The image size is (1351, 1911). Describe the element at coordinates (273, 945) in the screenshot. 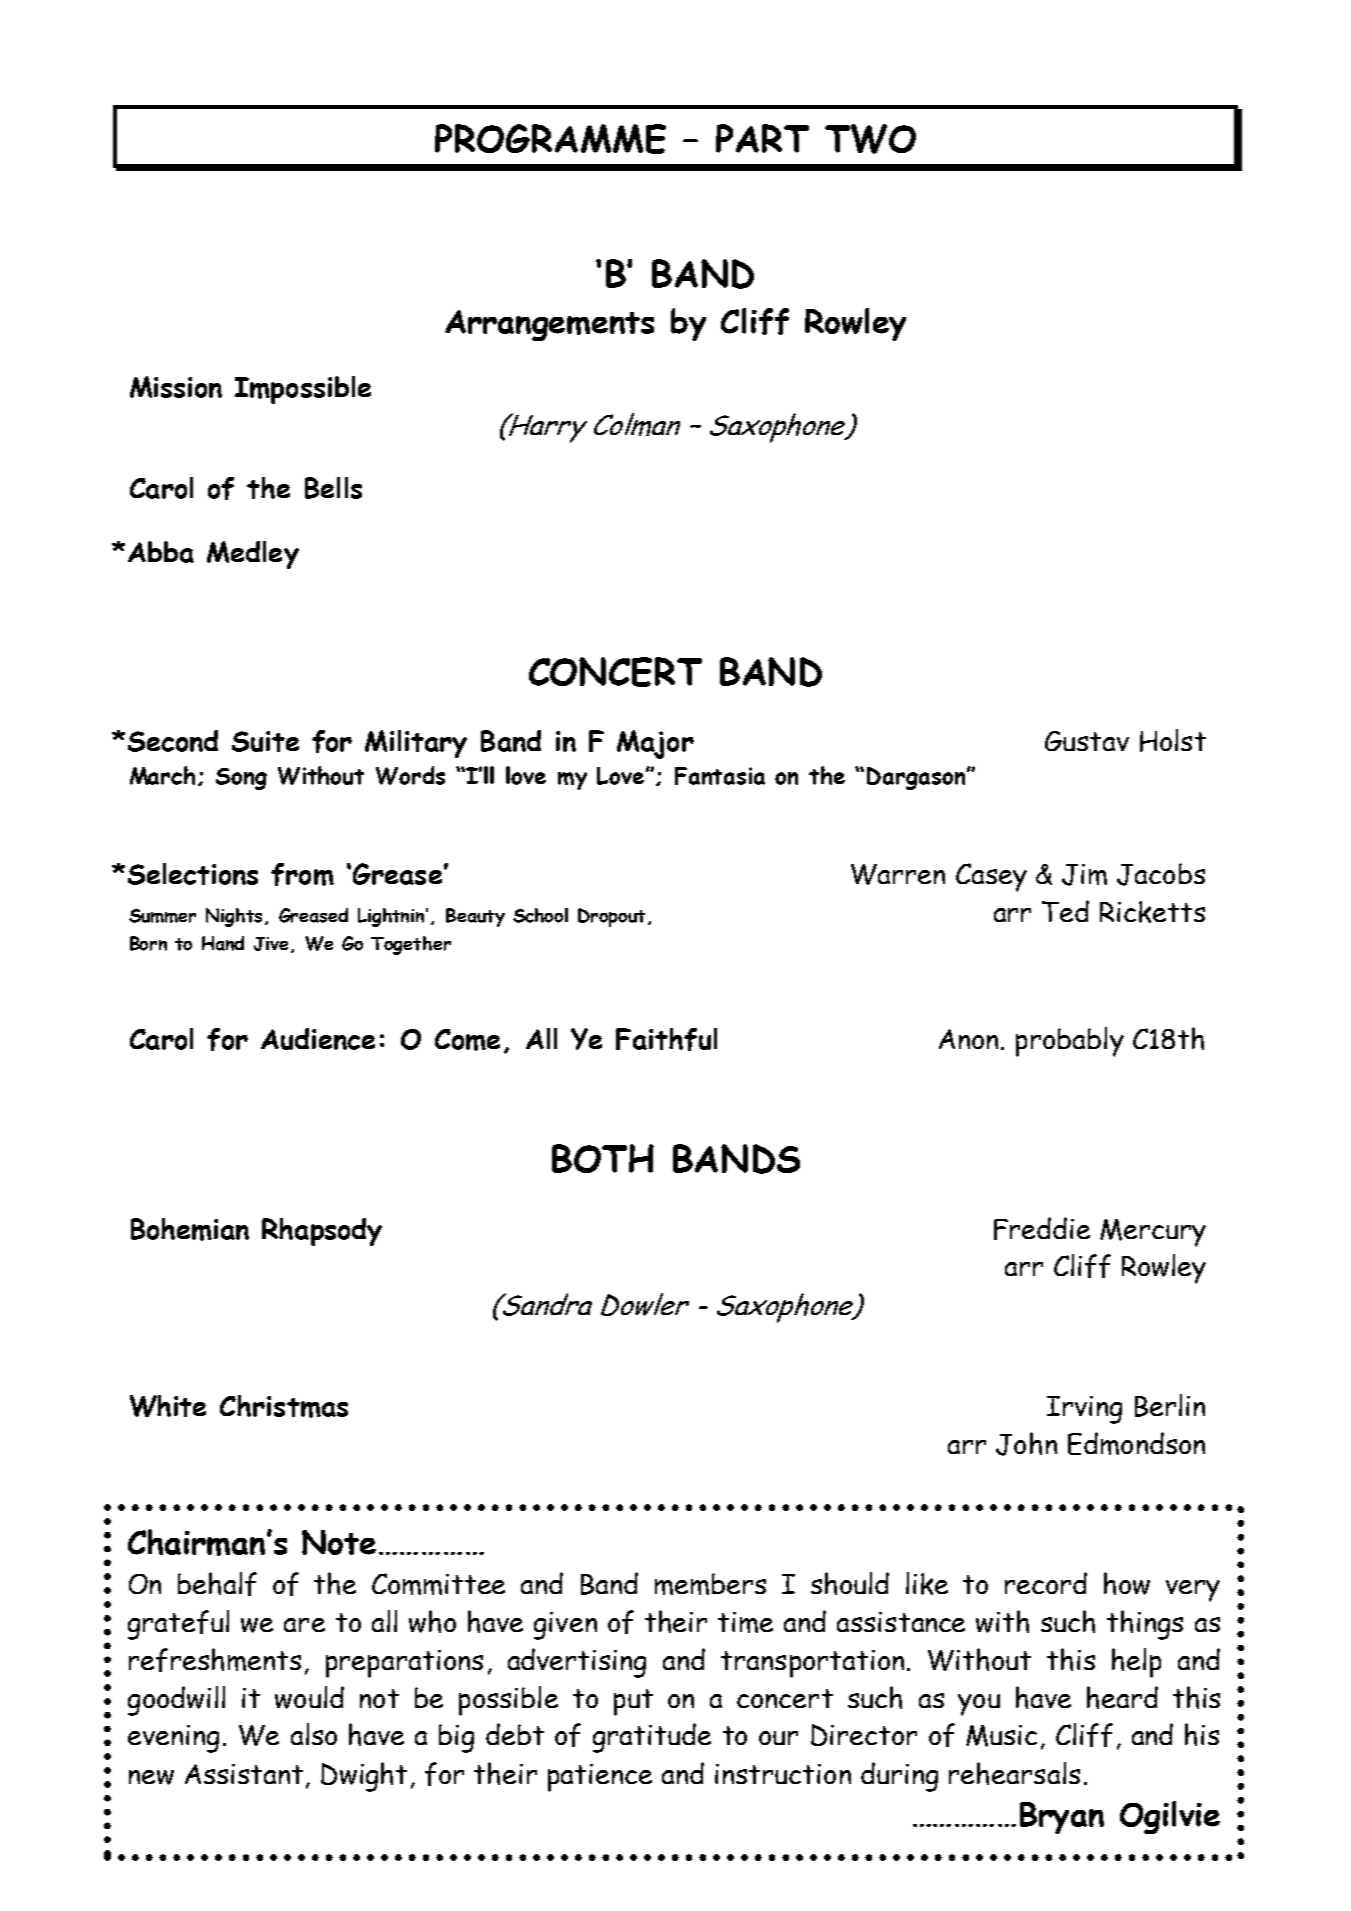

I see `Jive` at that location.
